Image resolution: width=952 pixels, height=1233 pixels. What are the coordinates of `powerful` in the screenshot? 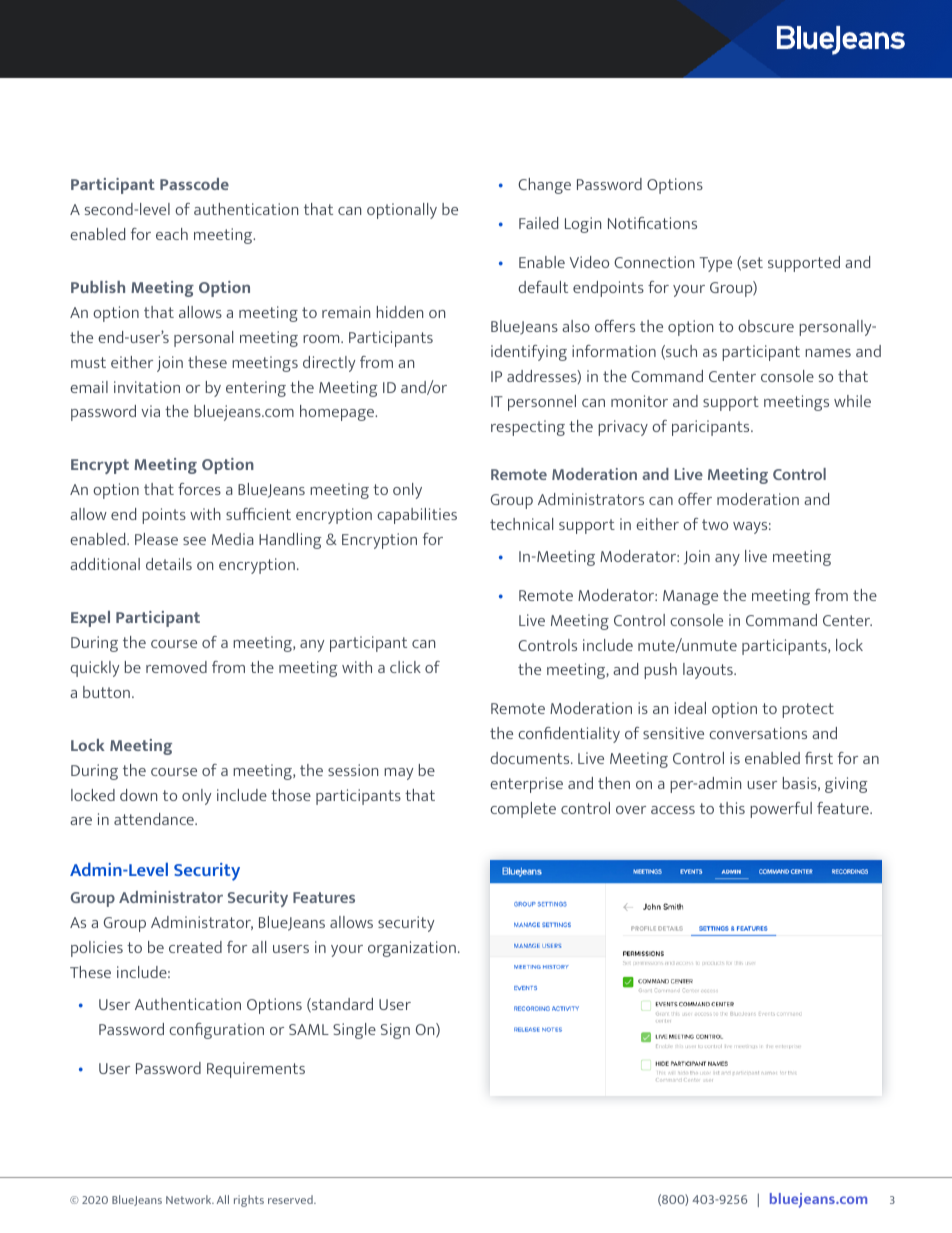 It's located at (781, 810).
